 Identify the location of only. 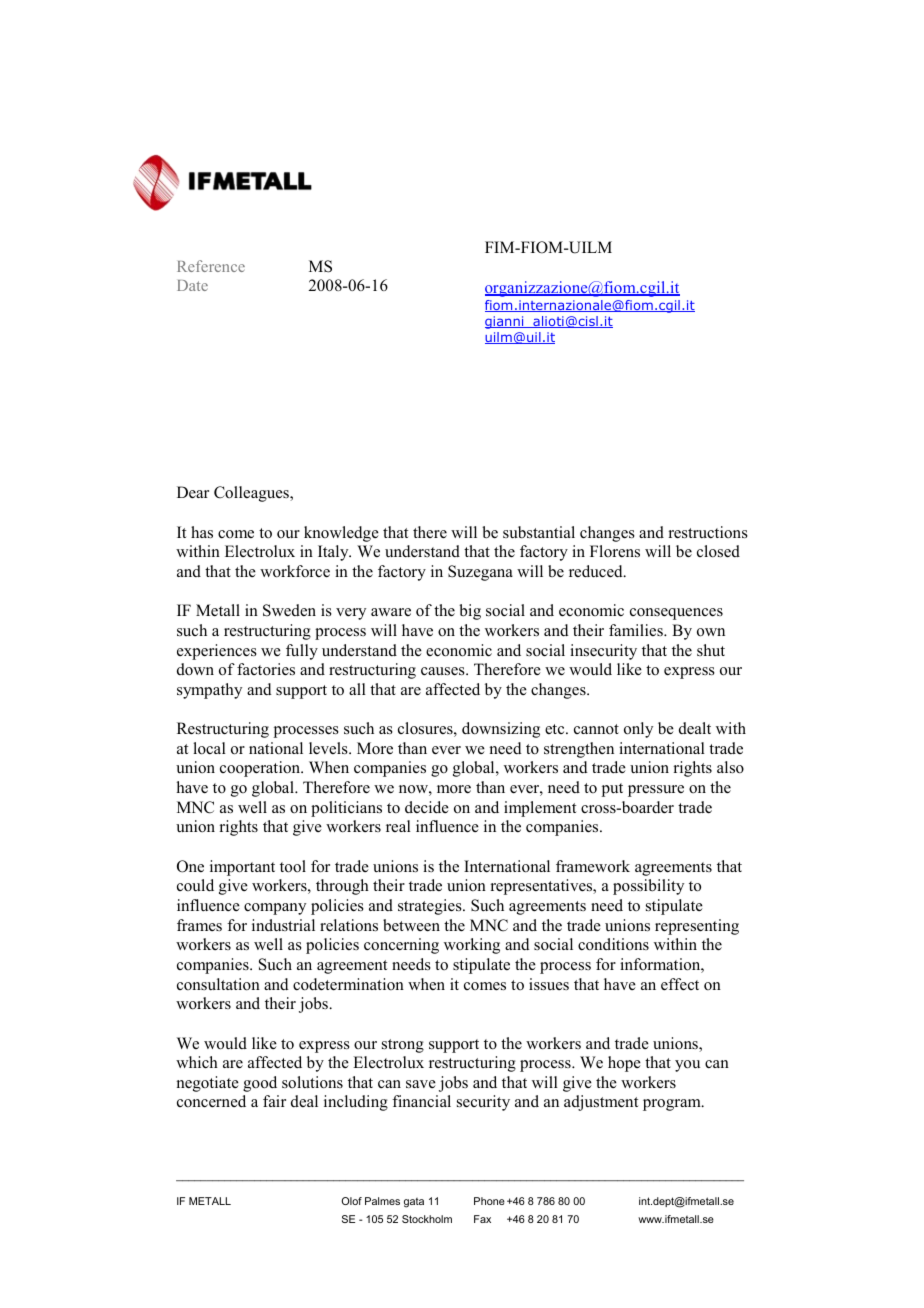
(638, 730).
